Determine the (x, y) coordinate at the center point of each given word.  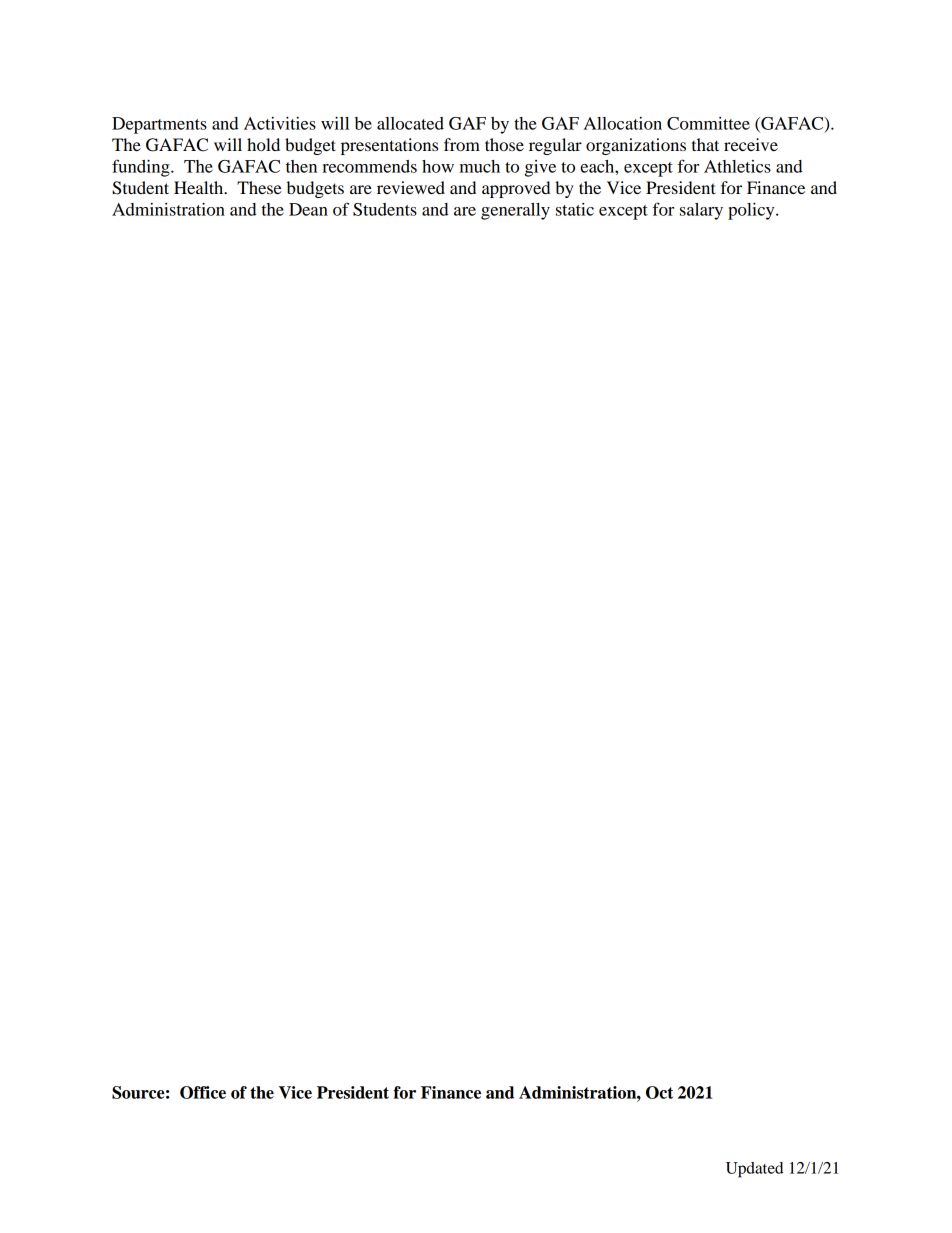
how (438, 166)
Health (200, 187)
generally (515, 211)
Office (203, 1092)
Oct (659, 1092)
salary (701, 211)
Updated (754, 1170)
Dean (308, 209)
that (705, 144)
